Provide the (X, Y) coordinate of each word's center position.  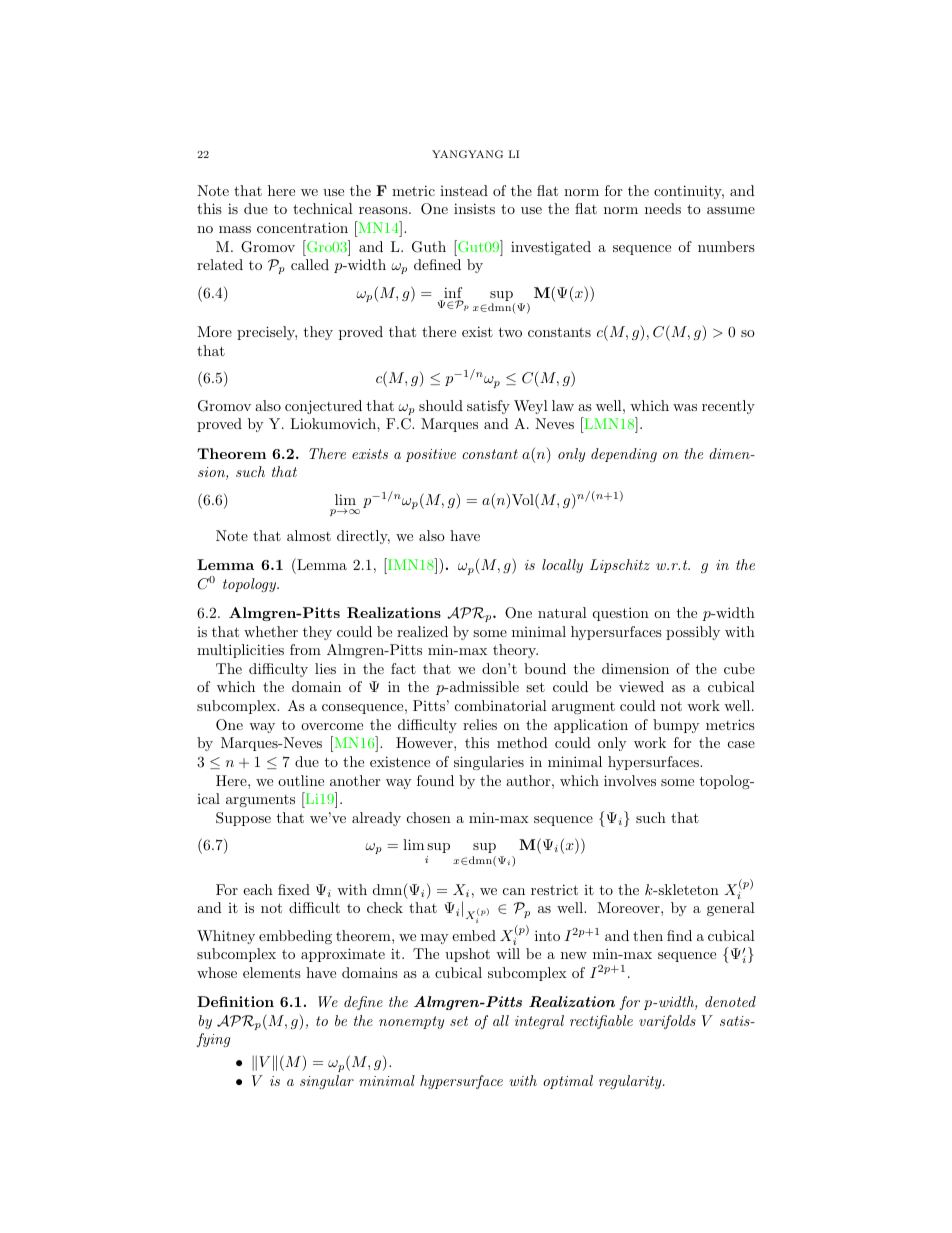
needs (663, 208)
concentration (302, 227)
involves (630, 780)
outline (301, 780)
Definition (235, 1001)
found (435, 780)
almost (309, 535)
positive (431, 455)
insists (474, 208)
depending (624, 455)
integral (539, 1022)
